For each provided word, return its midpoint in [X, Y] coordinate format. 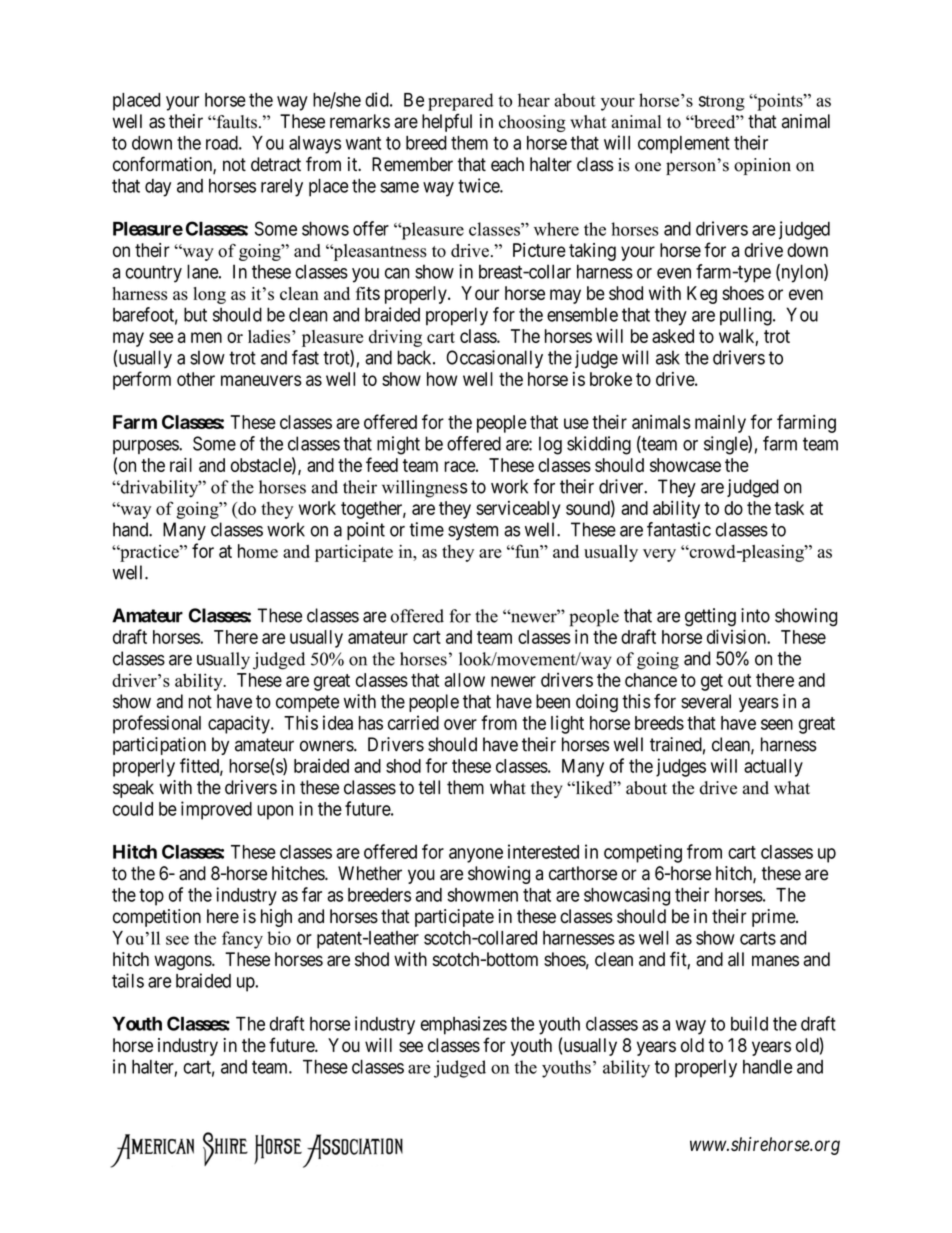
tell [429, 787]
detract [276, 164]
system [473, 531]
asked [673, 336]
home [258, 551]
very [659, 555]
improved [216, 810]
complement [684, 145]
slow [207, 357]
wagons [183, 962]
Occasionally [494, 359]
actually [773, 768]
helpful [447, 122]
